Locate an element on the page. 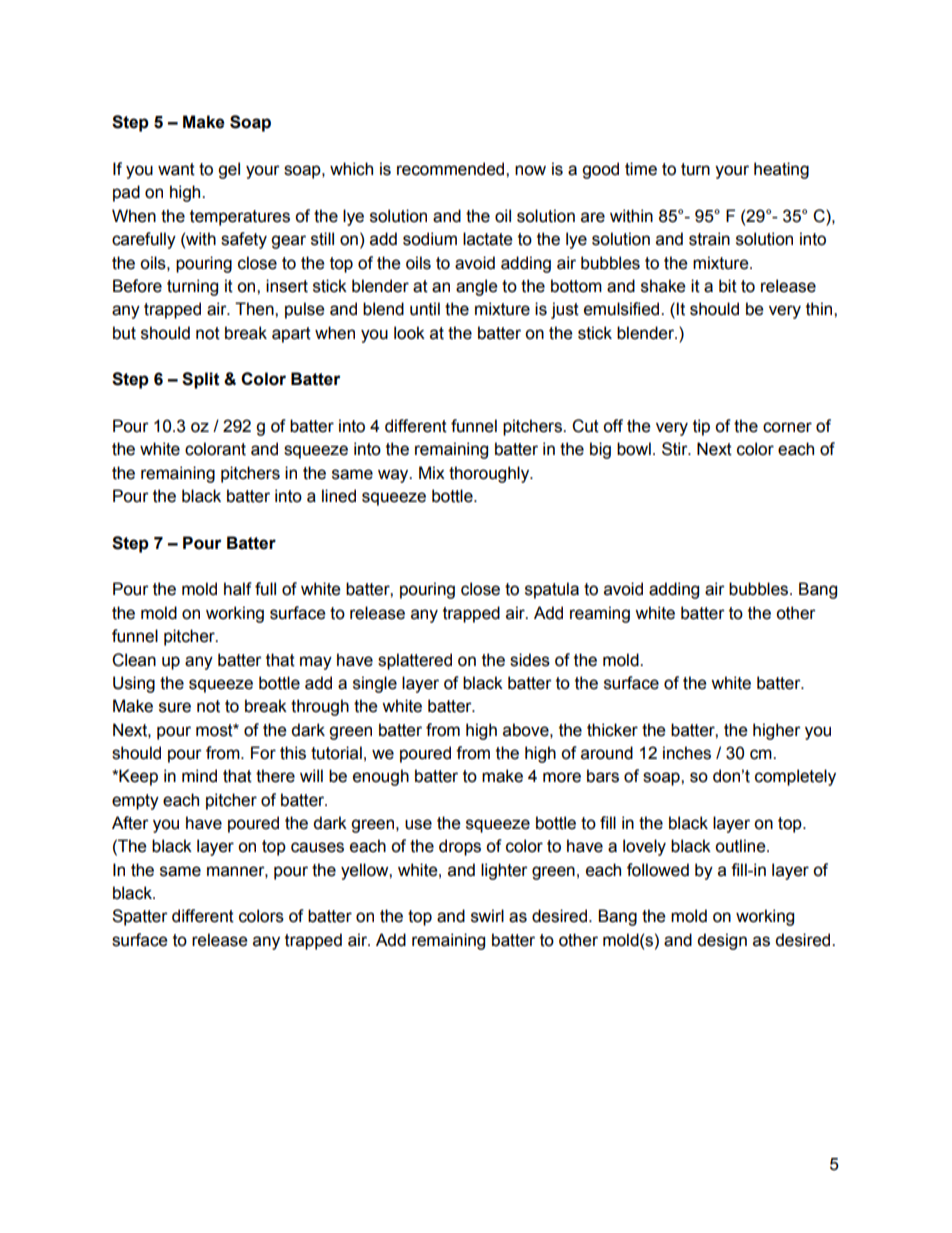  recommended is located at coordinates (452, 169).
